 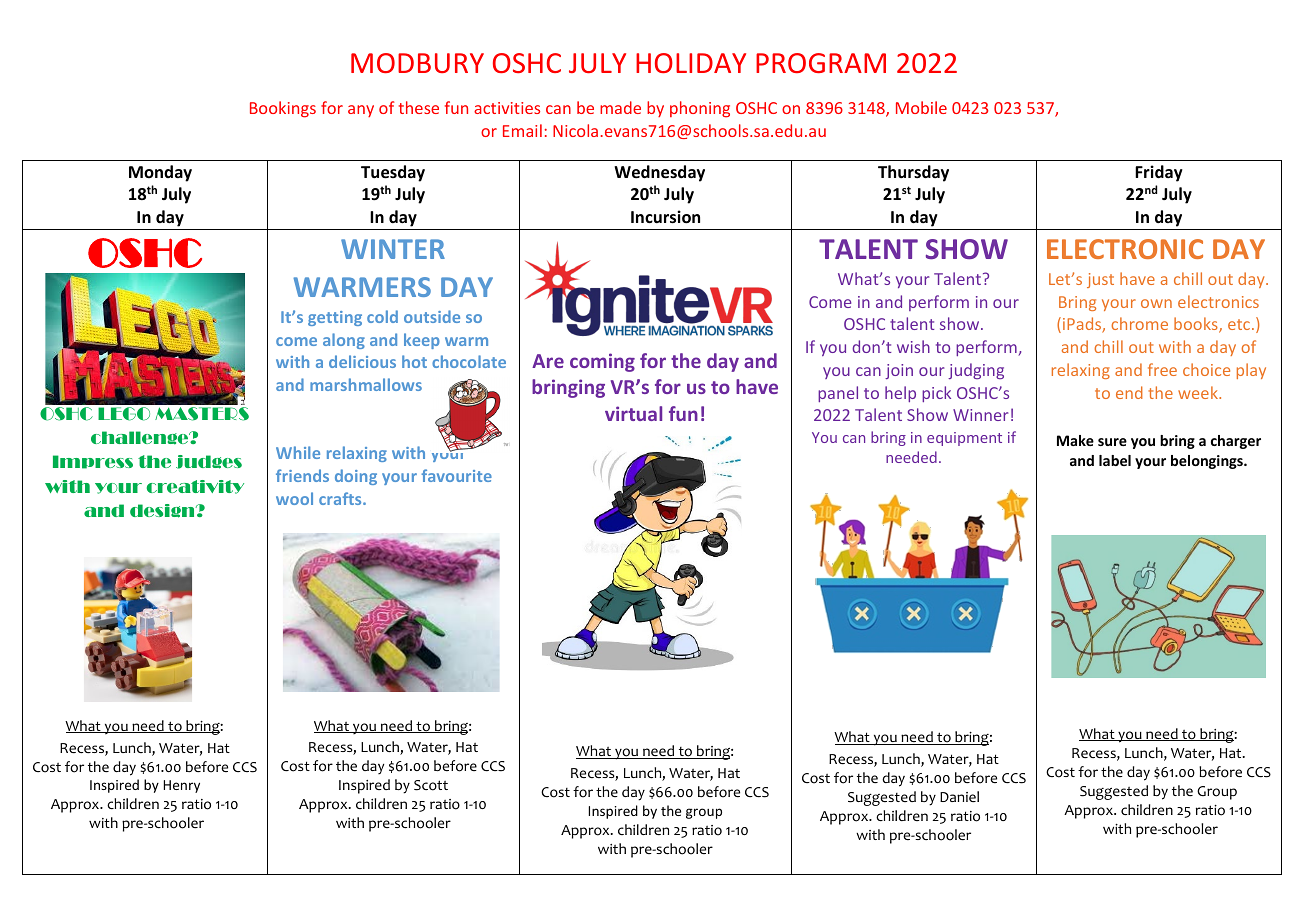 What do you see at coordinates (431, 785) in the image?
I see `Scott` at bounding box center [431, 785].
